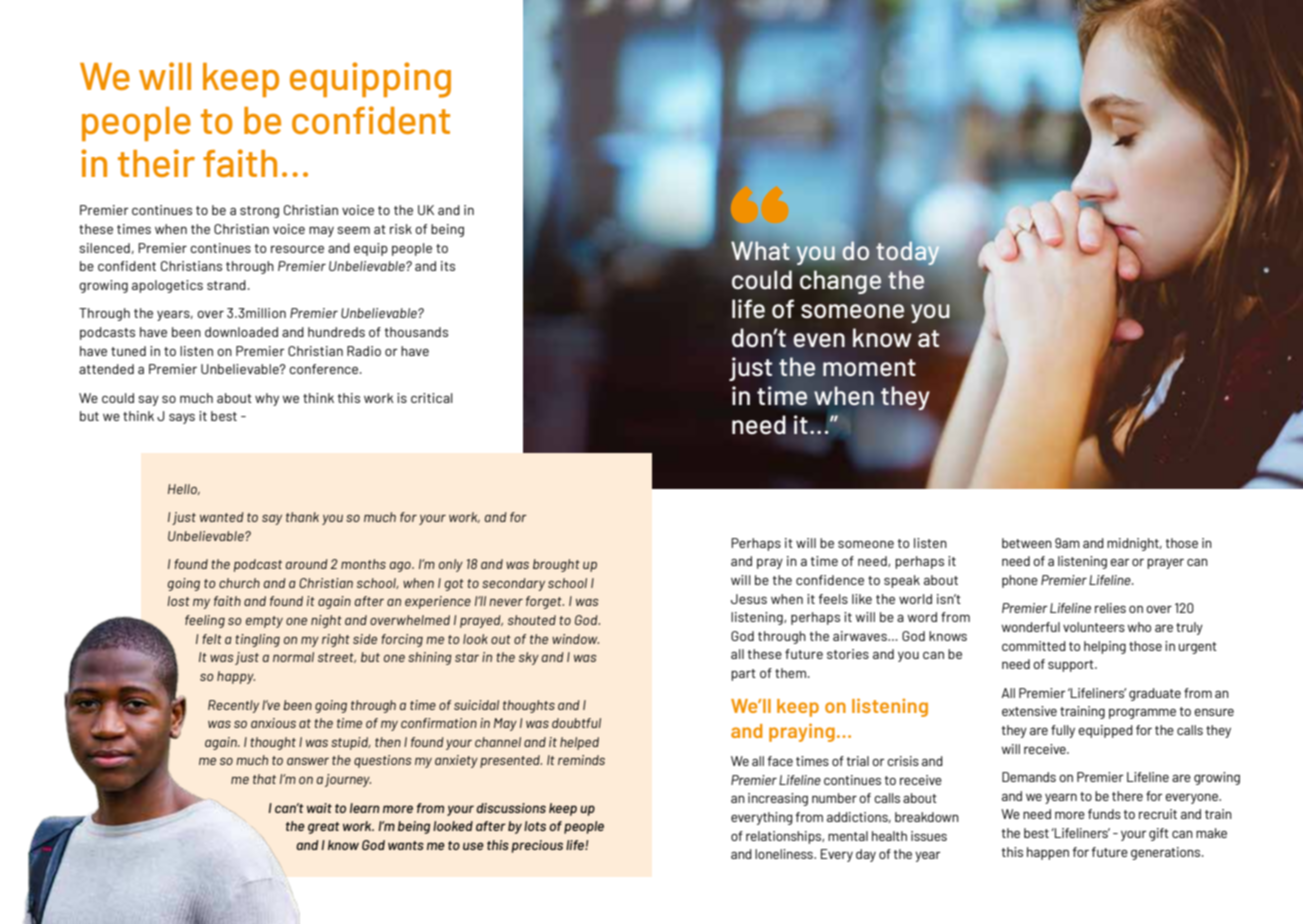 This page has height=924, width=1303. What do you see at coordinates (869, 368) in the page?
I see `moment` at bounding box center [869, 368].
